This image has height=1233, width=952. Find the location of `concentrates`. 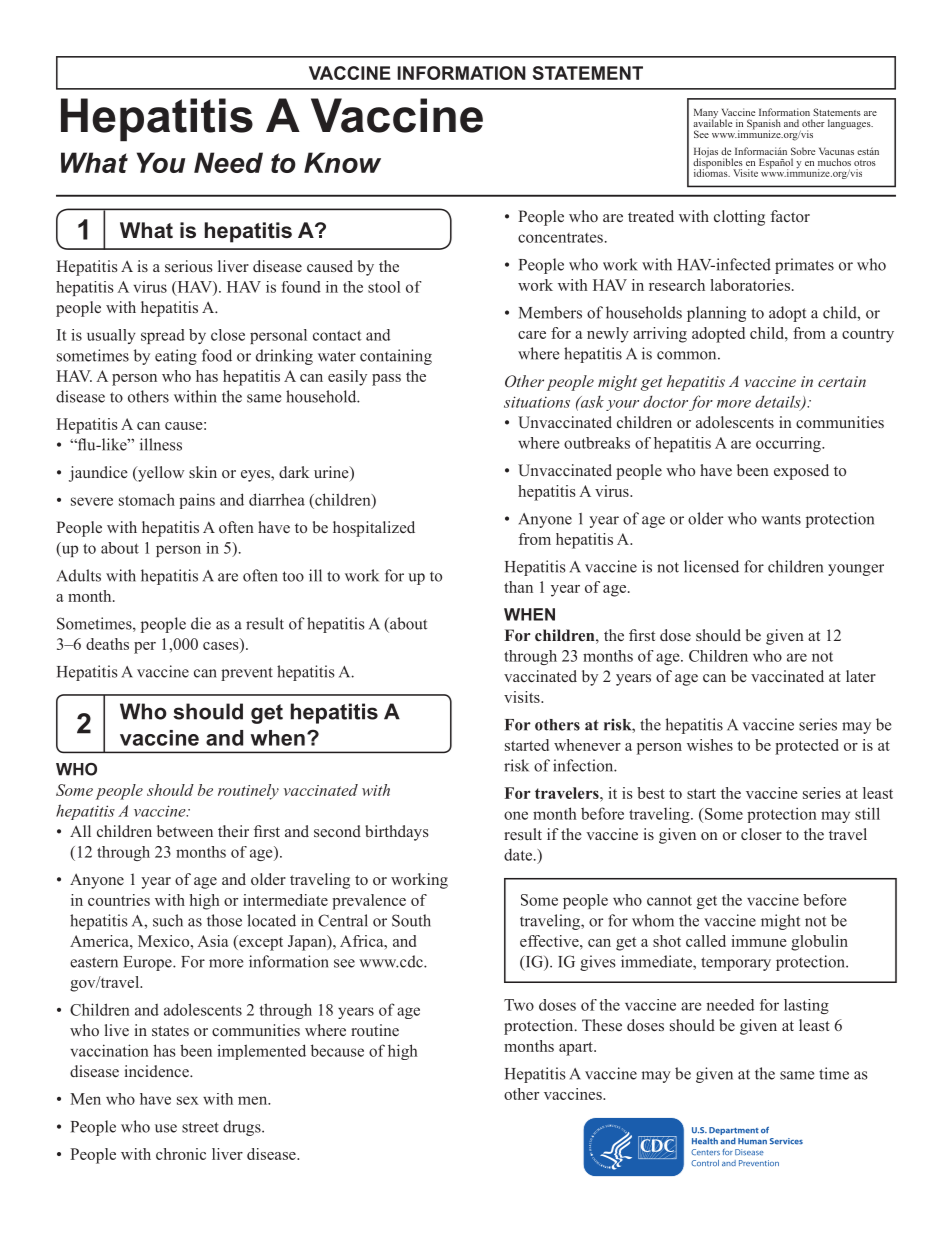

concentrates is located at coordinates (560, 238).
